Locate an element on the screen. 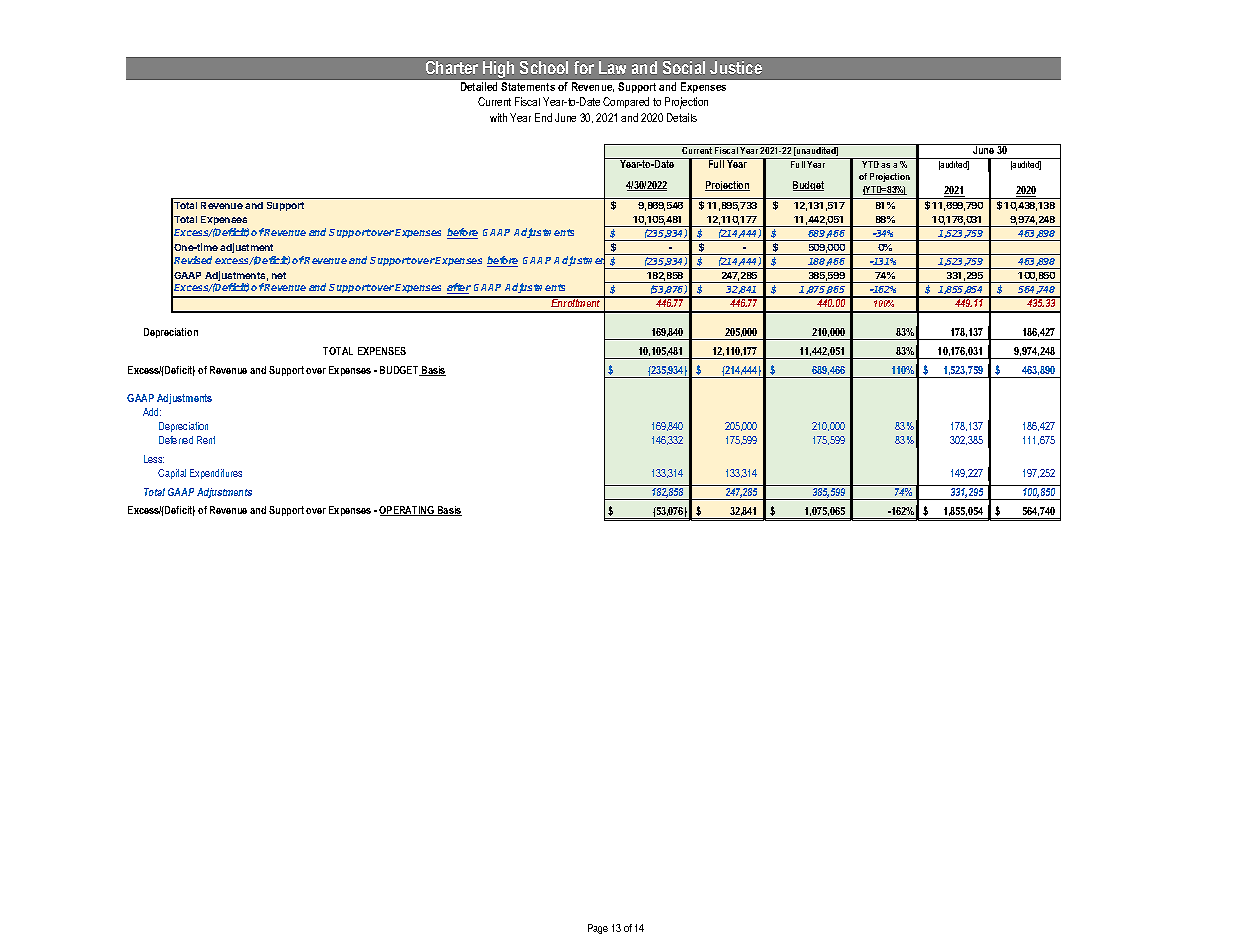  after is located at coordinates (459, 288).
